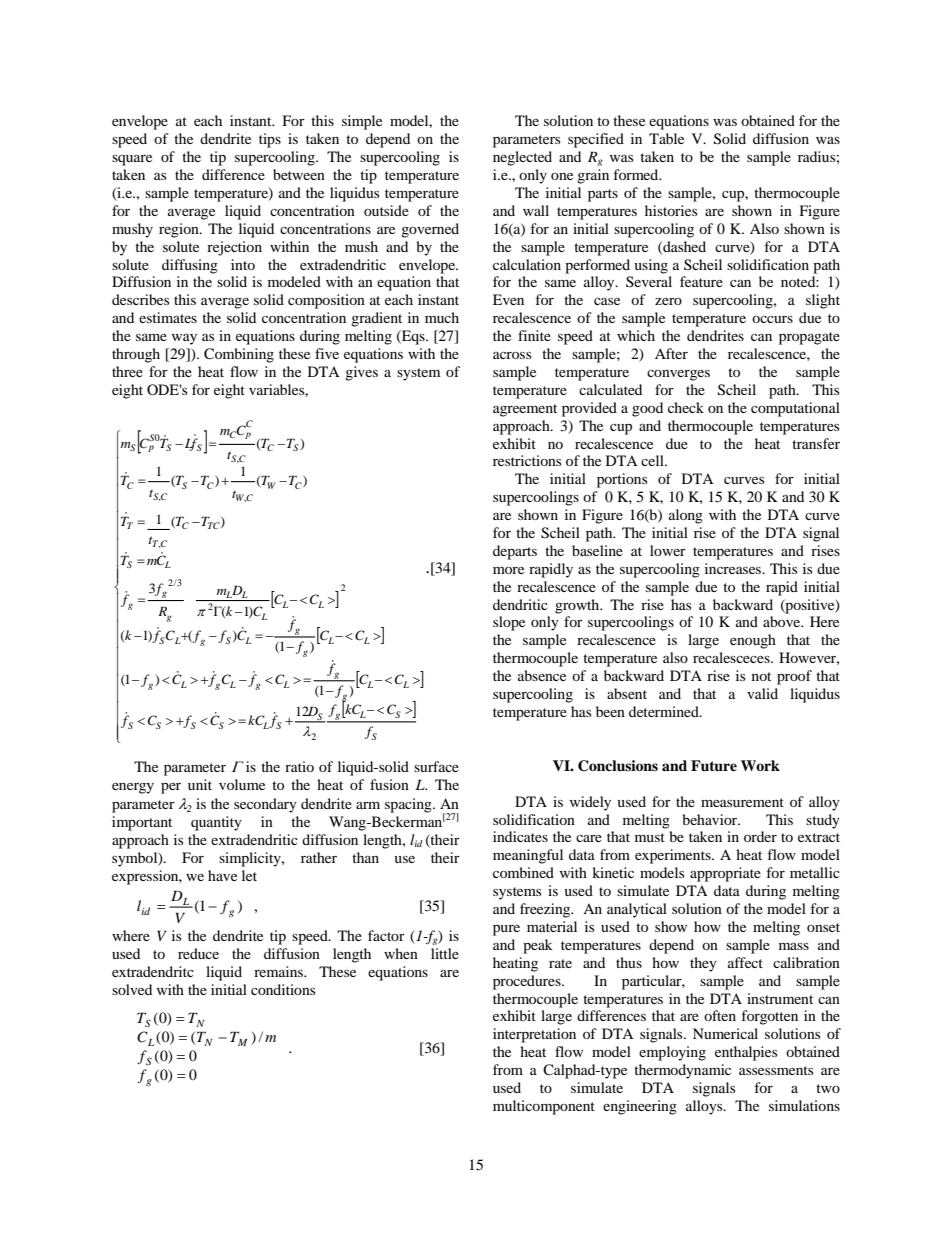  What do you see at coordinates (816, 443) in the screenshot?
I see `transfer` at bounding box center [816, 443].
